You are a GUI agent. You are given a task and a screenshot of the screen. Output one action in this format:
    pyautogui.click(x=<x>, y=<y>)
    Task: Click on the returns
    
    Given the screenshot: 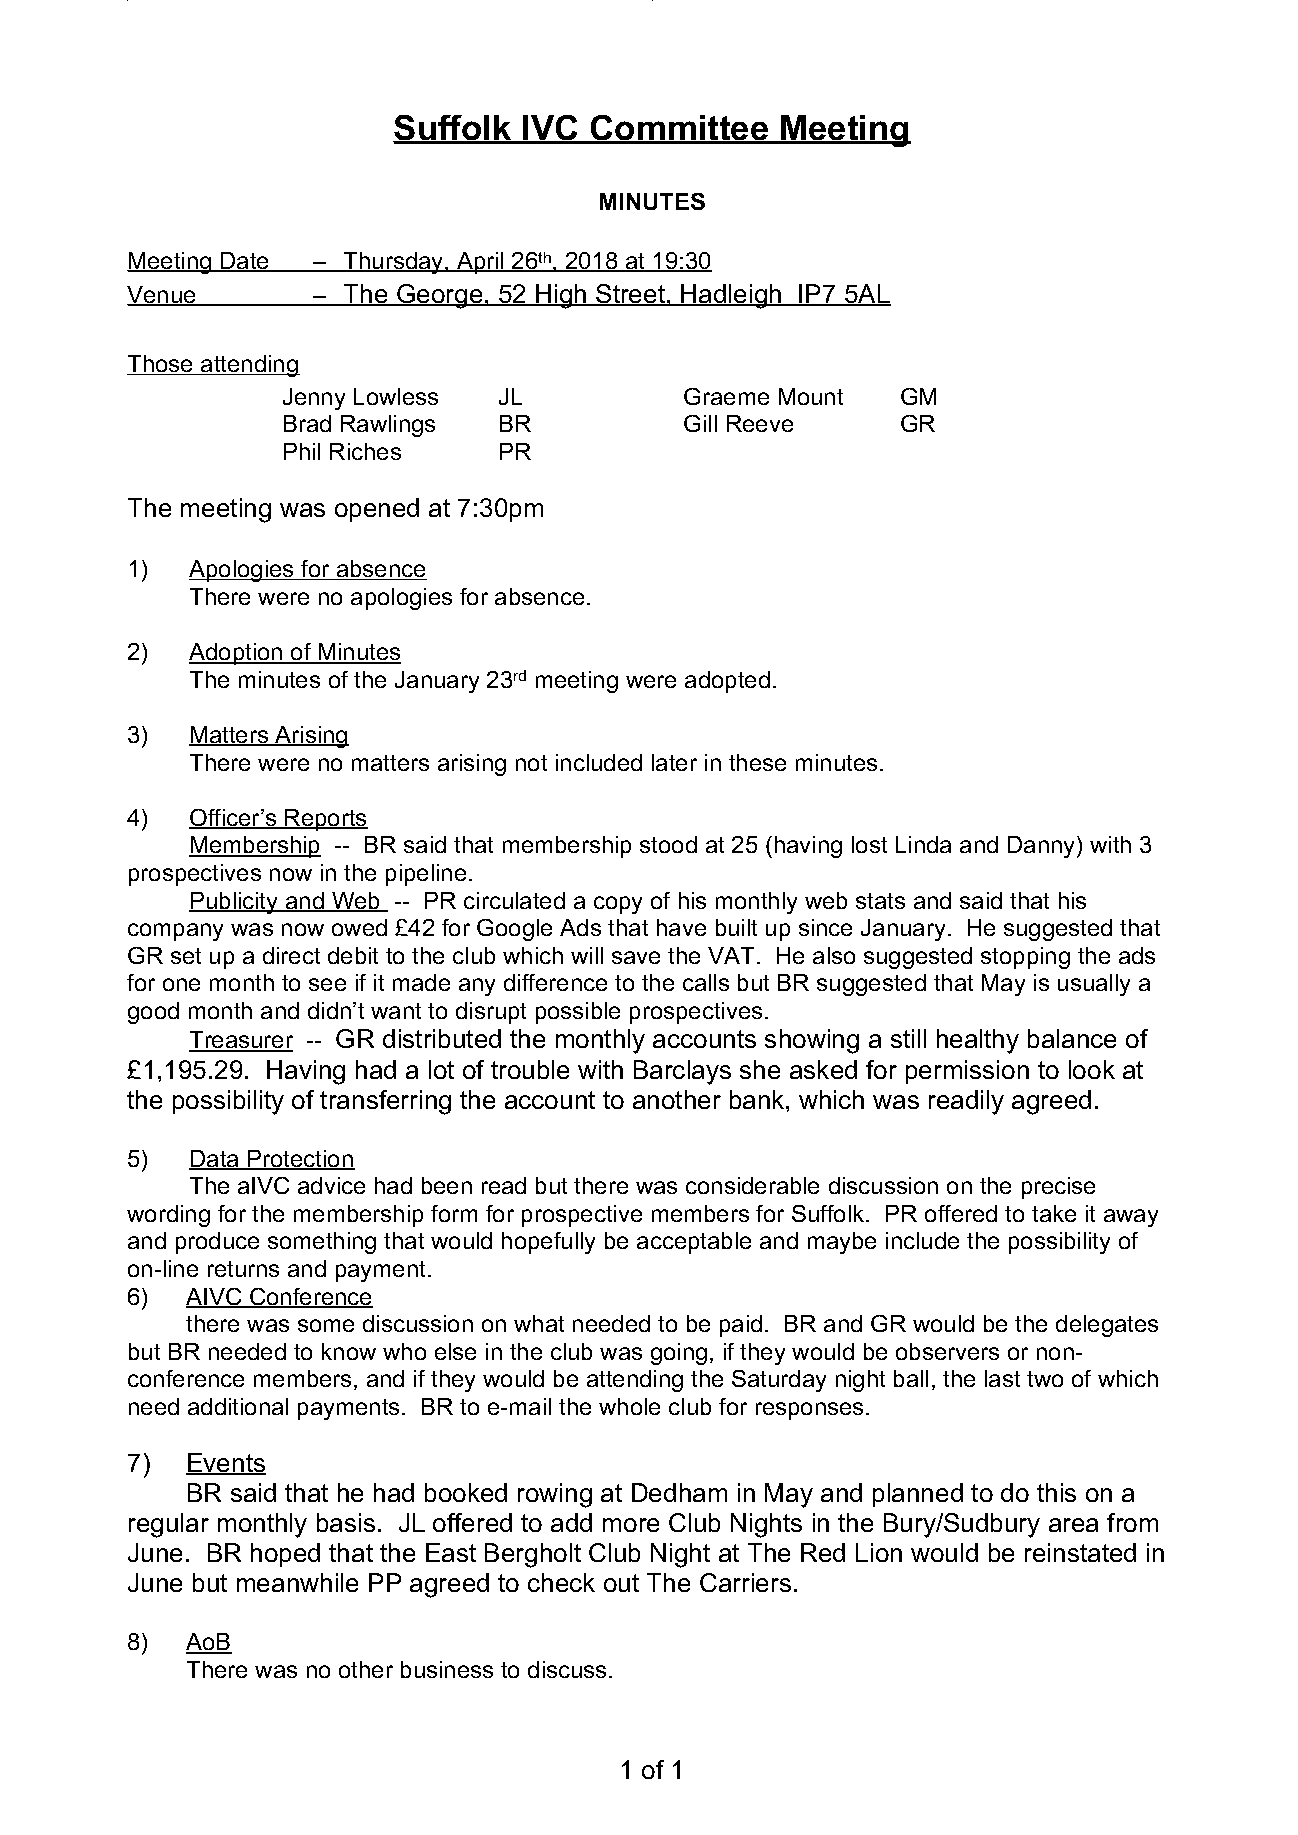 What is the action you would take?
    pyautogui.click(x=243, y=1269)
